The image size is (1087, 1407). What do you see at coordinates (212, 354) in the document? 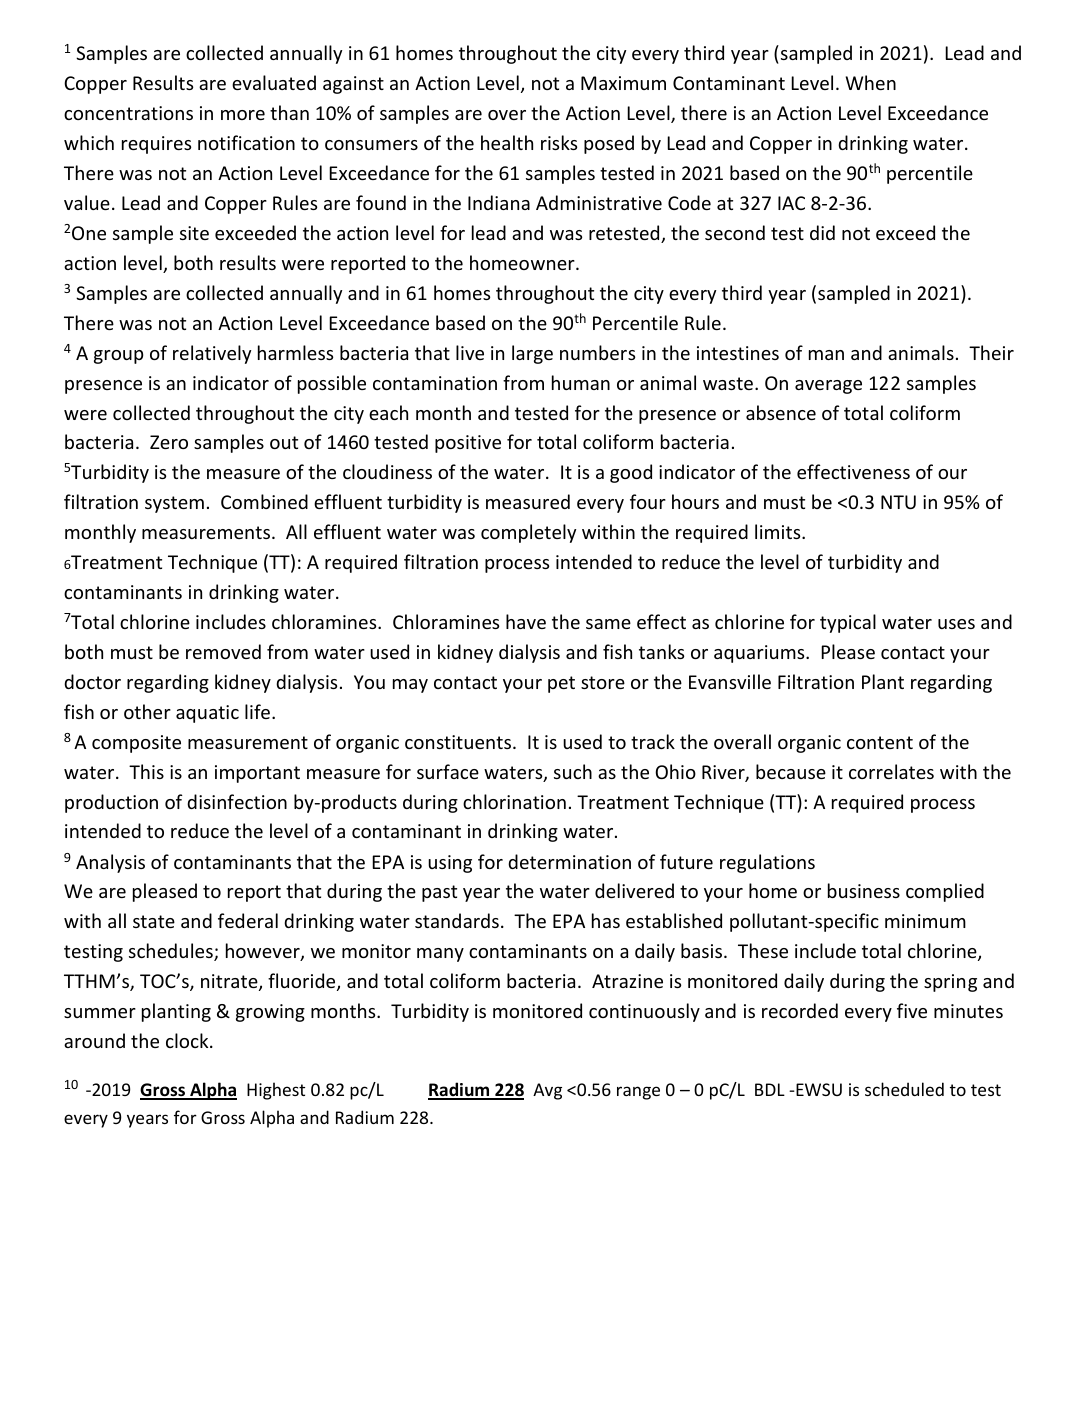
I see `relatively` at bounding box center [212, 354].
